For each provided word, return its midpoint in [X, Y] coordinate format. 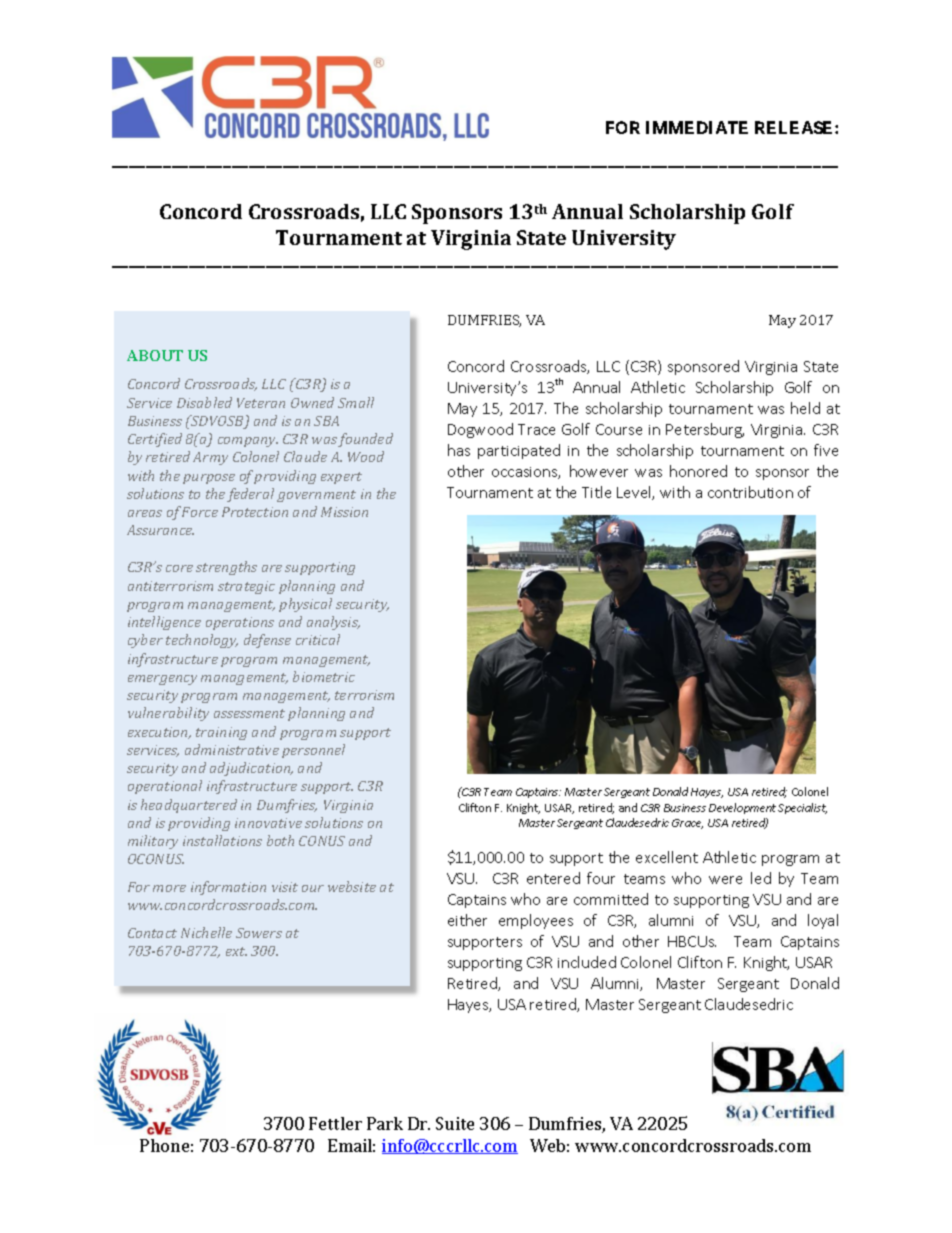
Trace [536, 429]
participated [519, 451]
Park [385, 1123]
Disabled [204, 402]
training [221, 733]
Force [200, 512]
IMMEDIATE [697, 127]
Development [742, 808]
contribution [750, 492]
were [725, 880]
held [805, 408]
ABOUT [155, 355]
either [467, 920]
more [169, 888]
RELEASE [795, 127]
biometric [324, 676]
